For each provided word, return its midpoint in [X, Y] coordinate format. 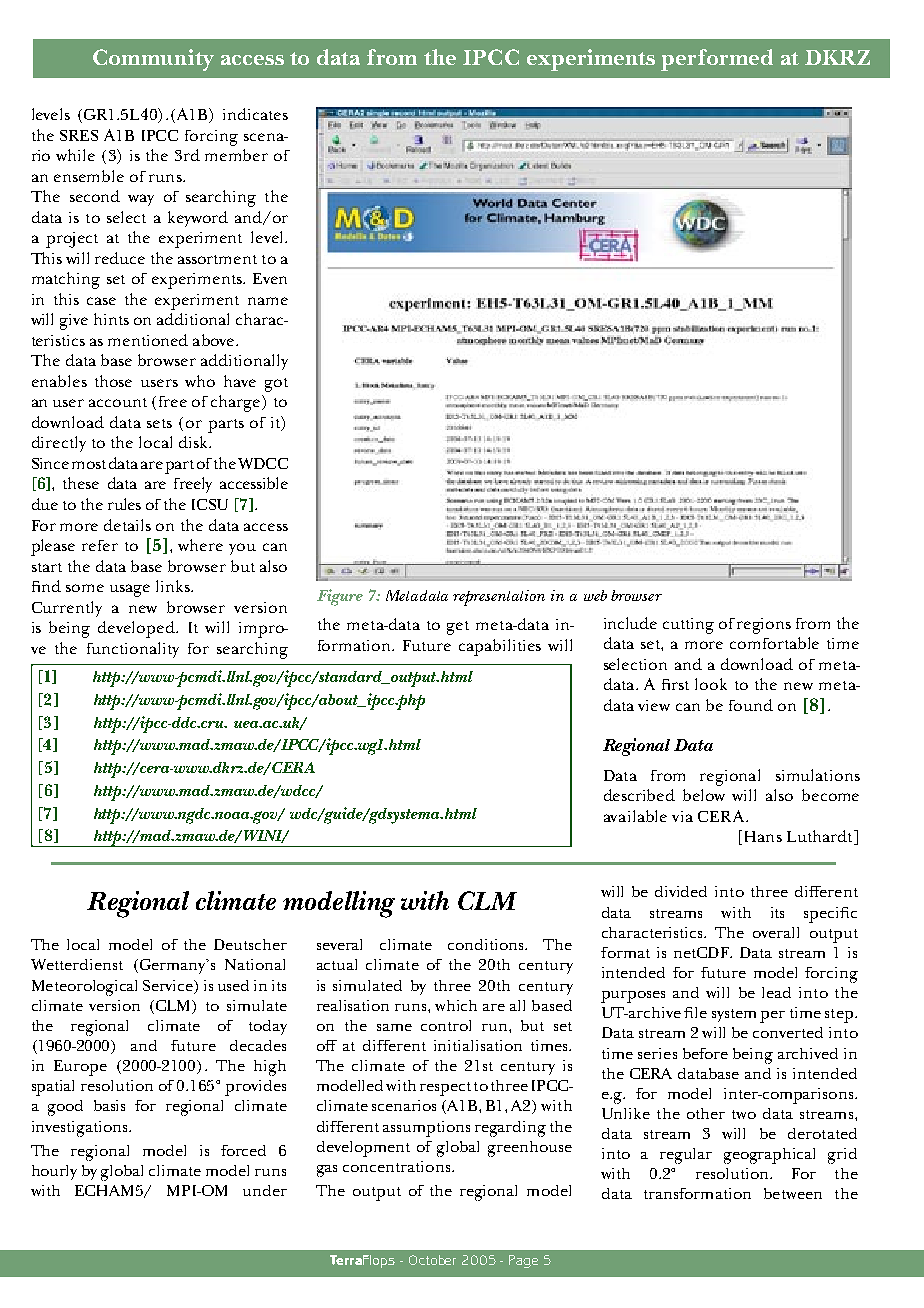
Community [153, 60]
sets [159, 423]
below [704, 795]
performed [717, 60]
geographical [769, 1156]
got [276, 385]
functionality [133, 650]
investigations [81, 1129]
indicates [255, 114]
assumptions [426, 1129]
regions [764, 626]
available [635, 816]
